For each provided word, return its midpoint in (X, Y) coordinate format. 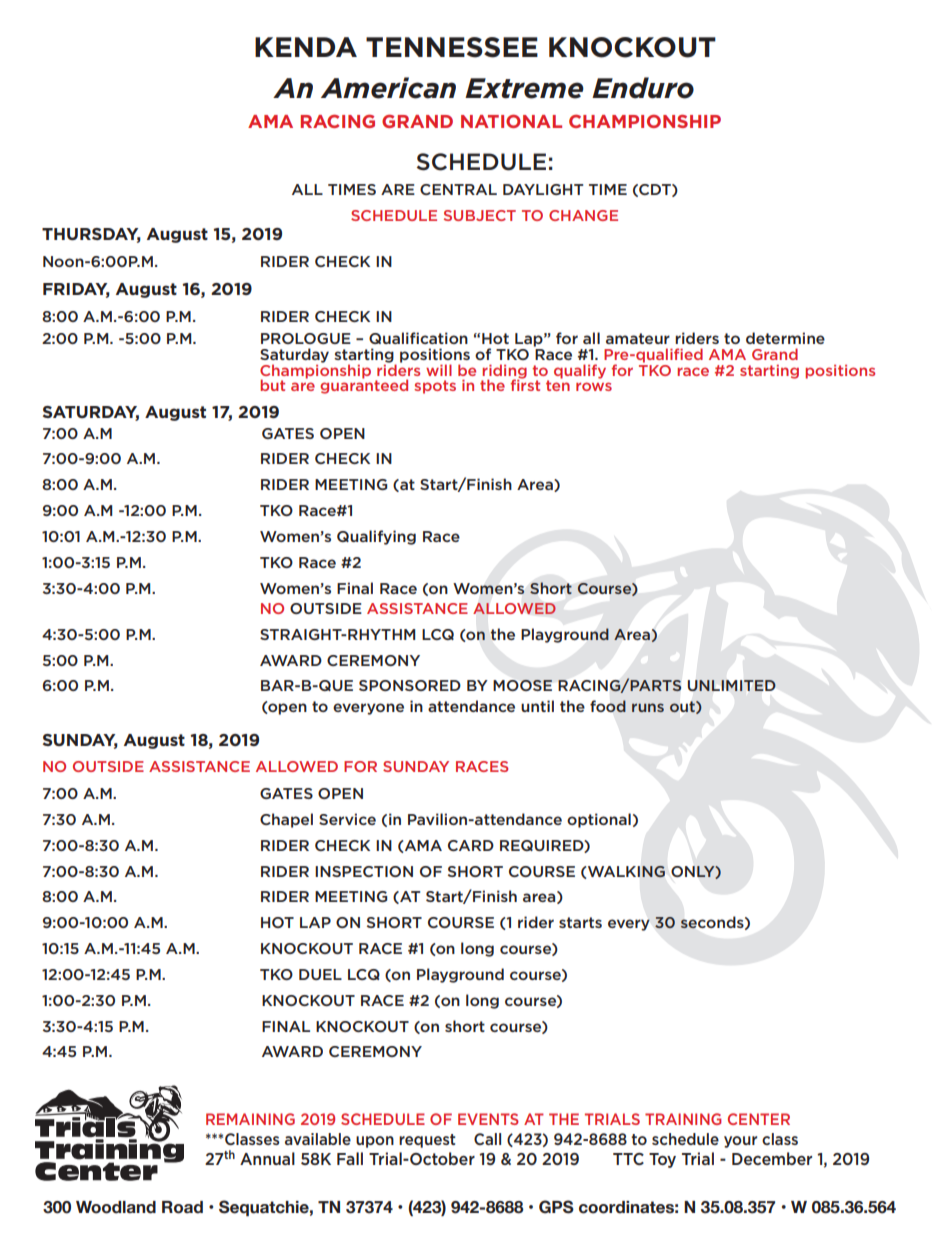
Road (182, 1207)
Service (347, 819)
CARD (471, 845)
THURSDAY (91, 235)
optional (599, 820)
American (388, 88)
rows (594, 386)
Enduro (643, 88)
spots (435, 387)
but (272, 385)
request (427, 1141)
